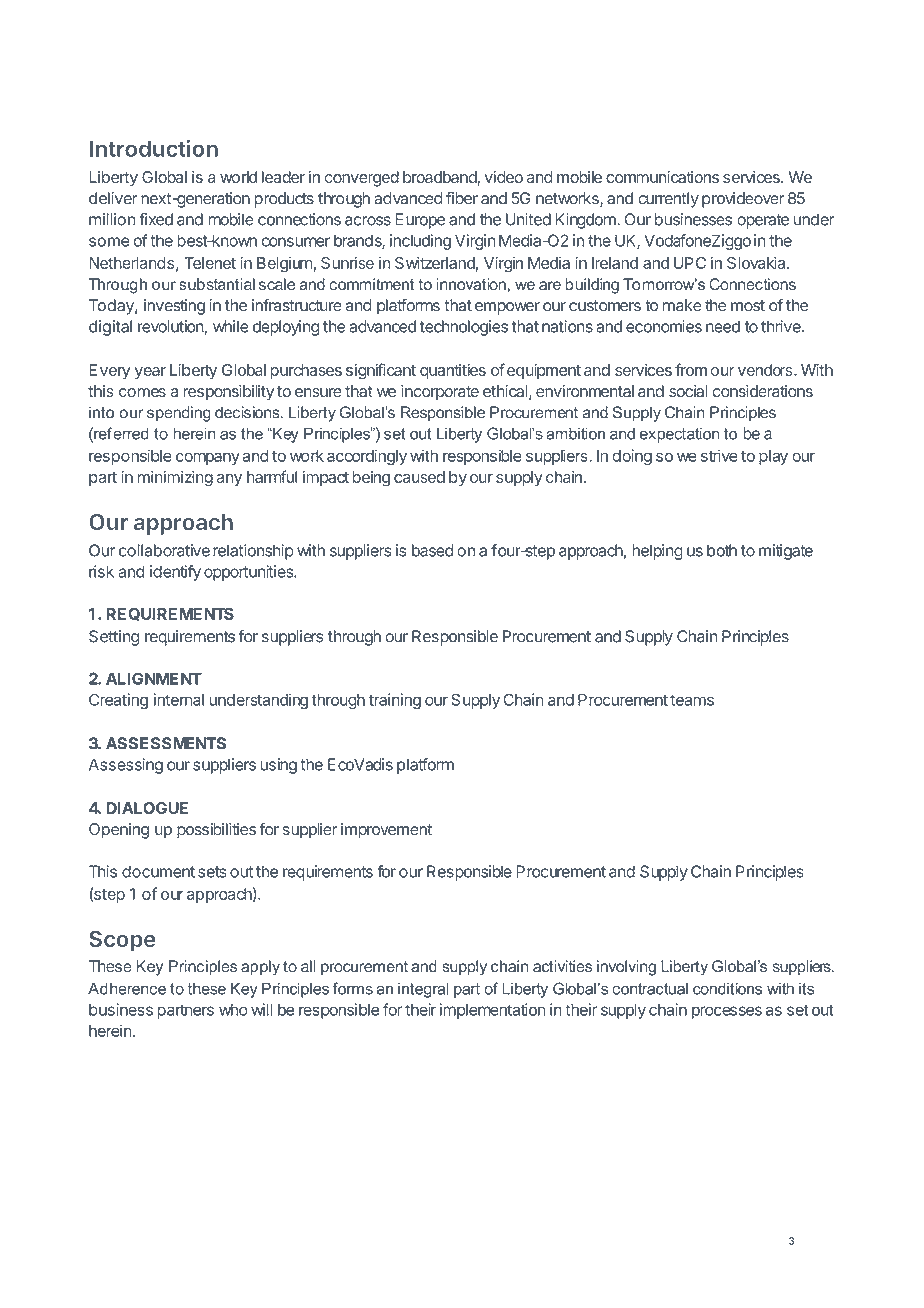  What do you see at coordinates (662, 177) in the screenshot?
I see `communications` at bounding box center [662, 177].
